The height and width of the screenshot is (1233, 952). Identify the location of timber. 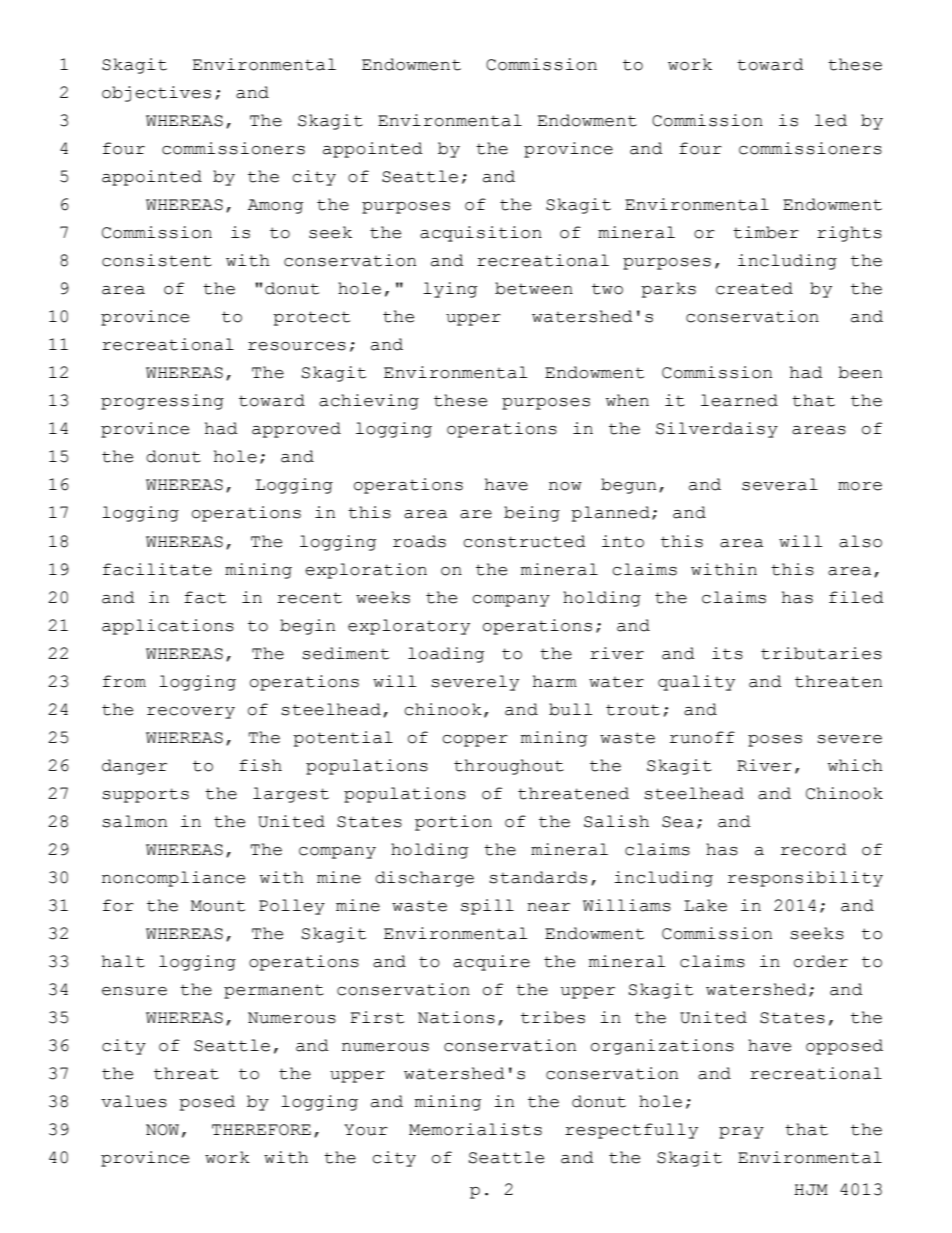
(766, 232).
